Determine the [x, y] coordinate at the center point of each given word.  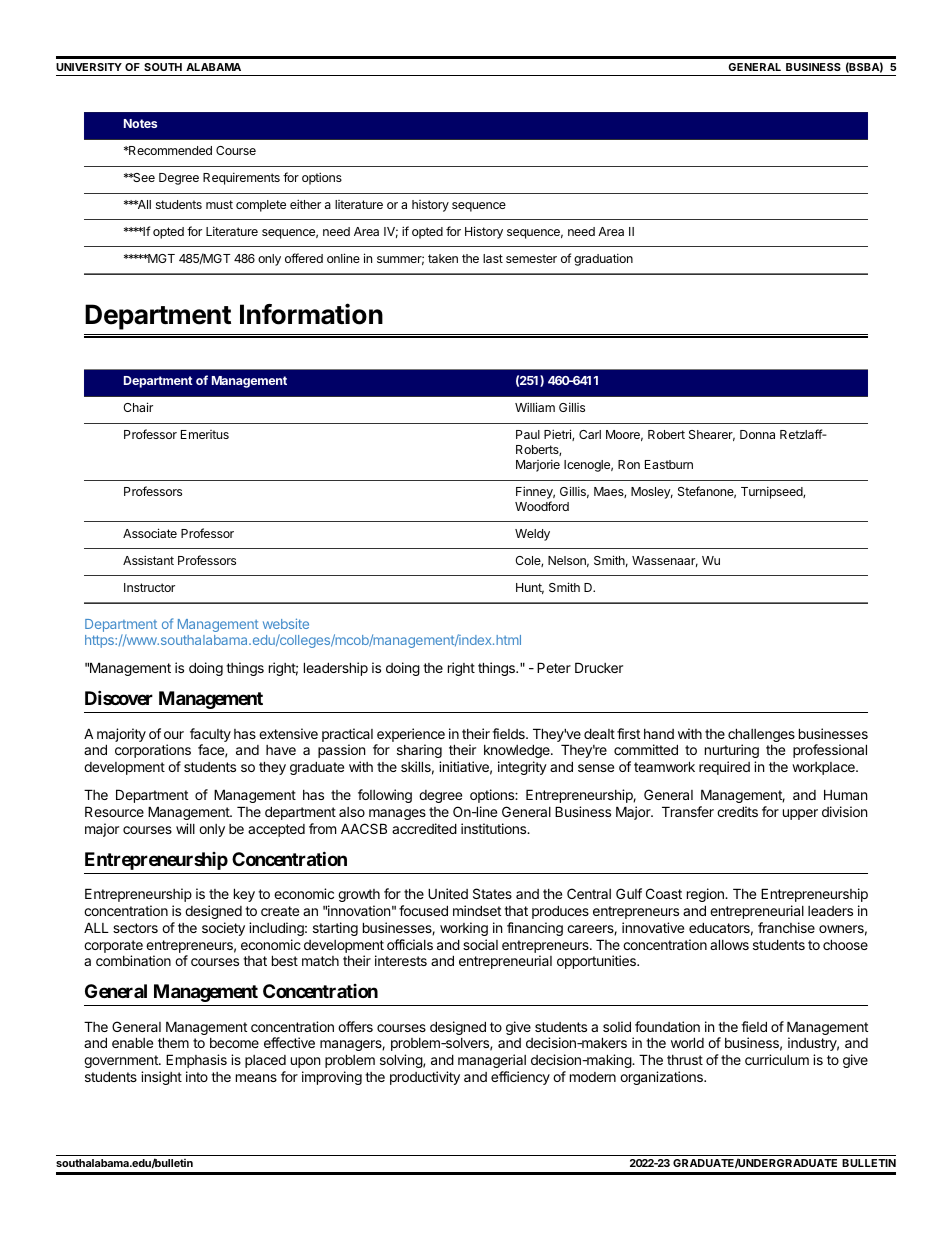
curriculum [777, 1059]
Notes [140, 123]
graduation [603, 259]
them [173, 1042]
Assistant [148, 560]
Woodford [542, 506]
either [305, 204]
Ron [629, 464]
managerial [492, 1061]
